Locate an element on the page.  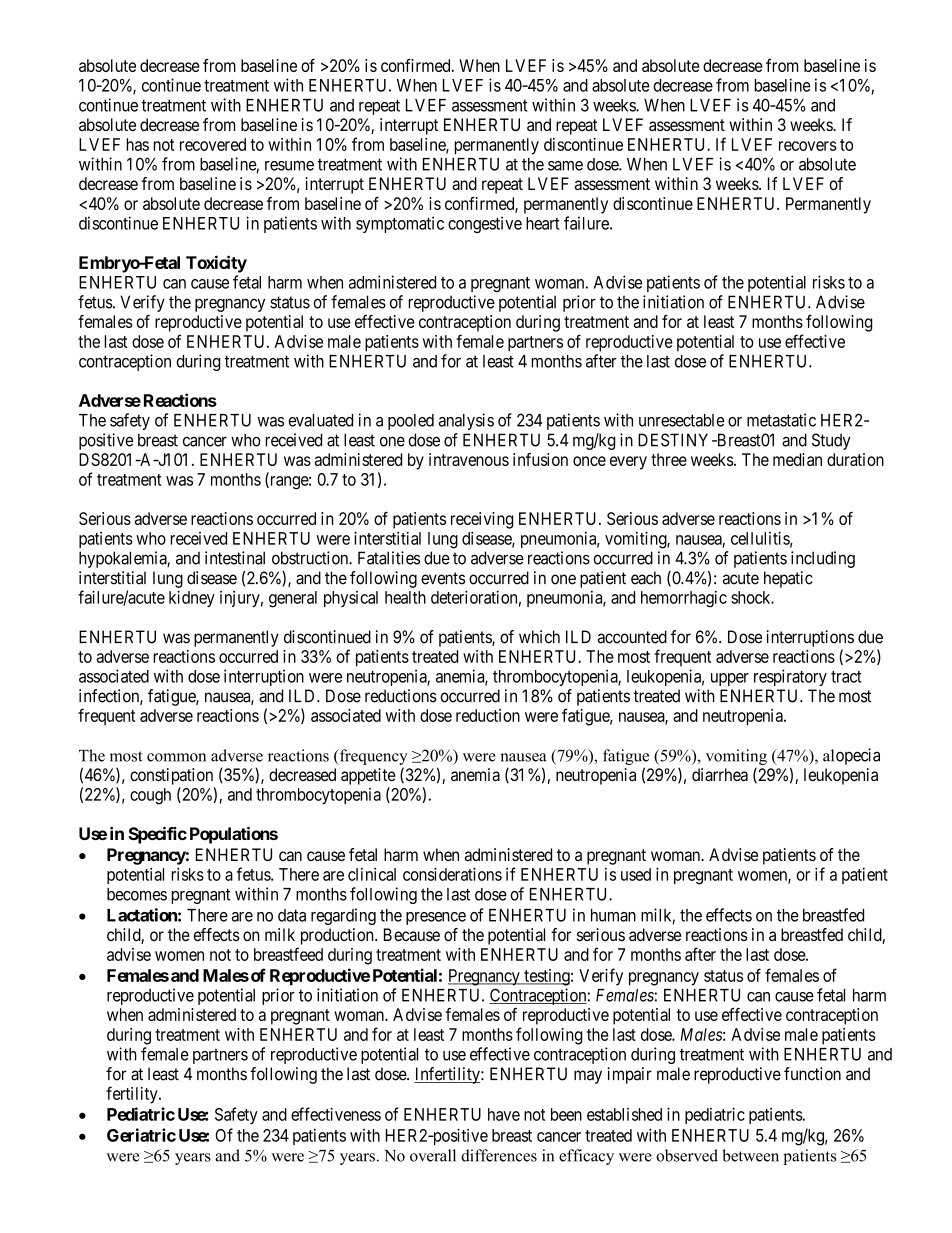
recovers is located at coordinates (808, 146).
